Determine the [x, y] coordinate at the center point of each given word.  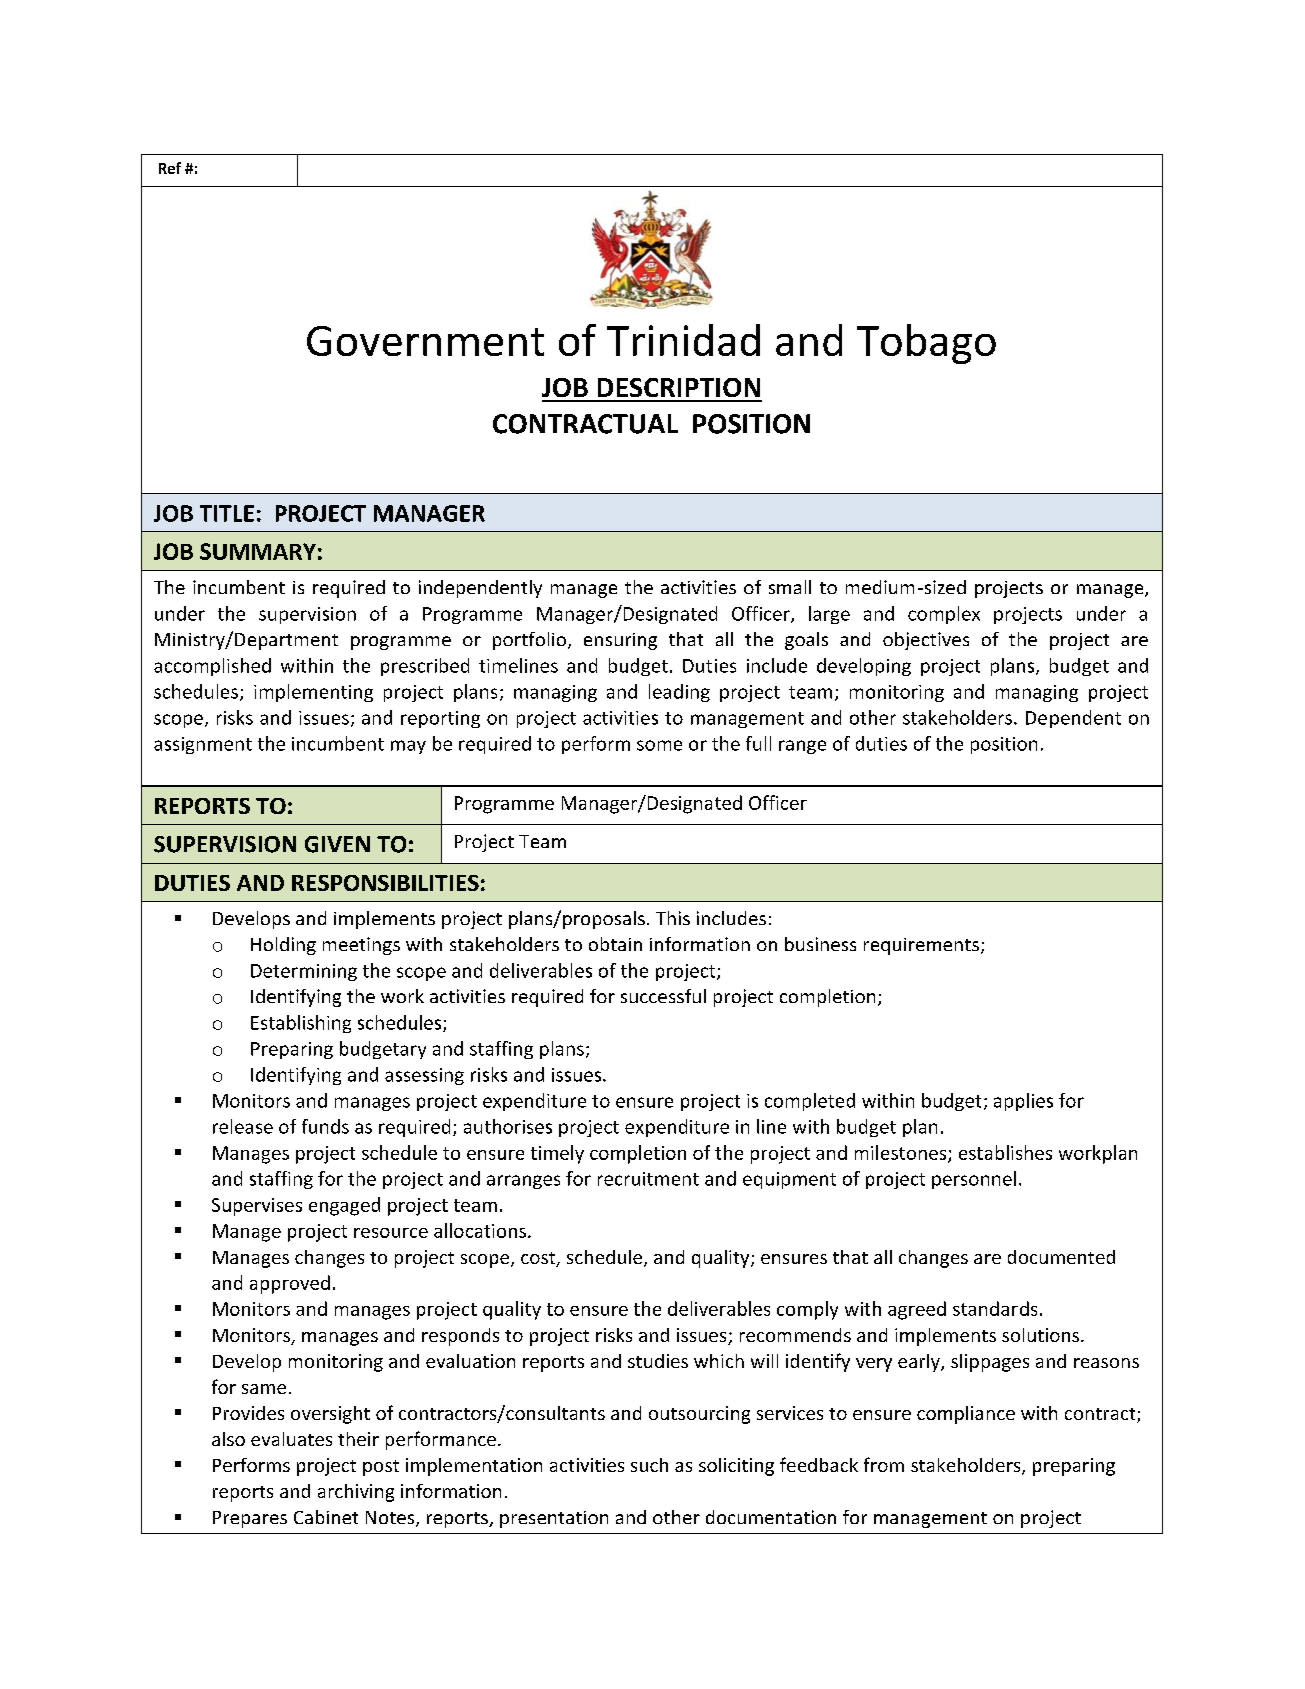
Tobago [926, 344]
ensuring [620, 641]
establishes [1005, 1152]
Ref [170, 168]
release [243, 1126]
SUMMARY [258, 551]
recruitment [648, 1179]
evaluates [291, 1439]
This [673, 918]
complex [944, 615]
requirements [921, 946]
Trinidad [683, 340]
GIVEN [337, 844]
